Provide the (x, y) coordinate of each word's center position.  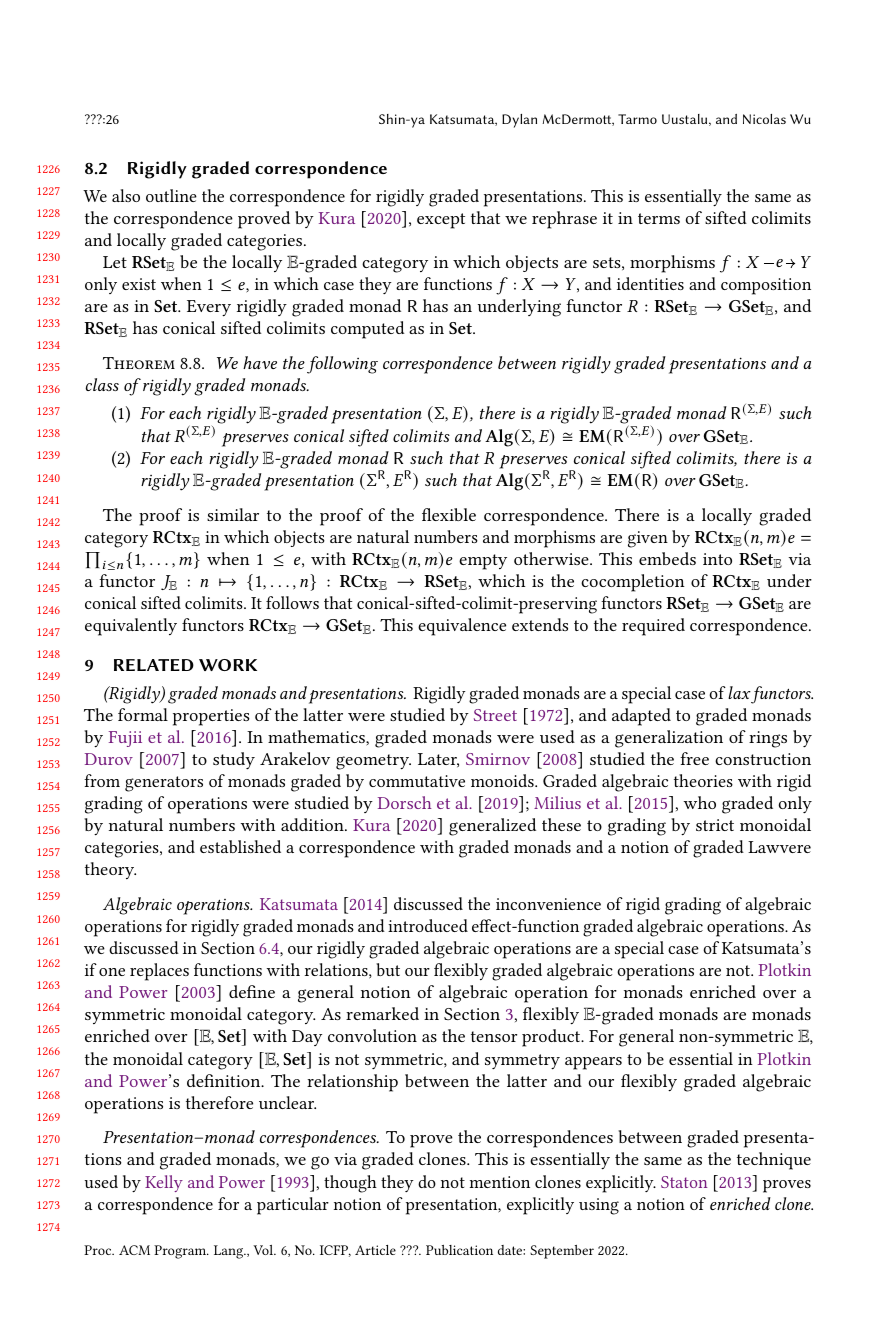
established (240, 846)
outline (171, 195)
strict (715, 825)
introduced (428, 925)
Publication (459, 1250)
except (441, 221)
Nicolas (764, 119)
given (648, 539)
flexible (449, 514)
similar (233, 514)
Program (181, 1252)
